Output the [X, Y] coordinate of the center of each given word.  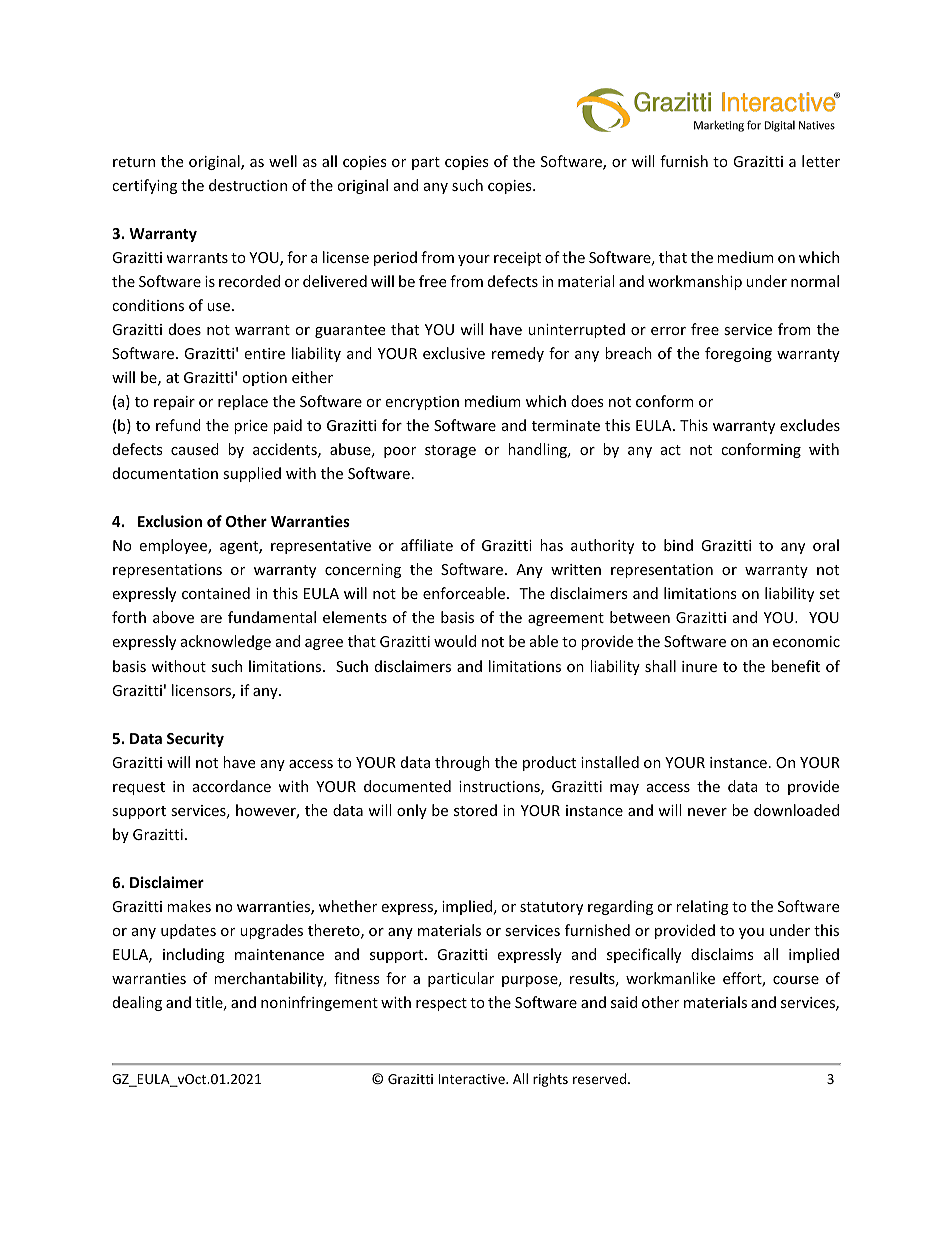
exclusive [454, 353]
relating [702, 907]
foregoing [738, 354]
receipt [517, 259]
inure [699, 666]
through [462, 763]
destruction [248, 185]
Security [195, 739]
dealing [137, 1003]
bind [678, 545]
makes [189, 906]
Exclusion [170, 521]
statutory [551, 908]
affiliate [427, 545]
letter [821, 161]
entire [264, 353]
